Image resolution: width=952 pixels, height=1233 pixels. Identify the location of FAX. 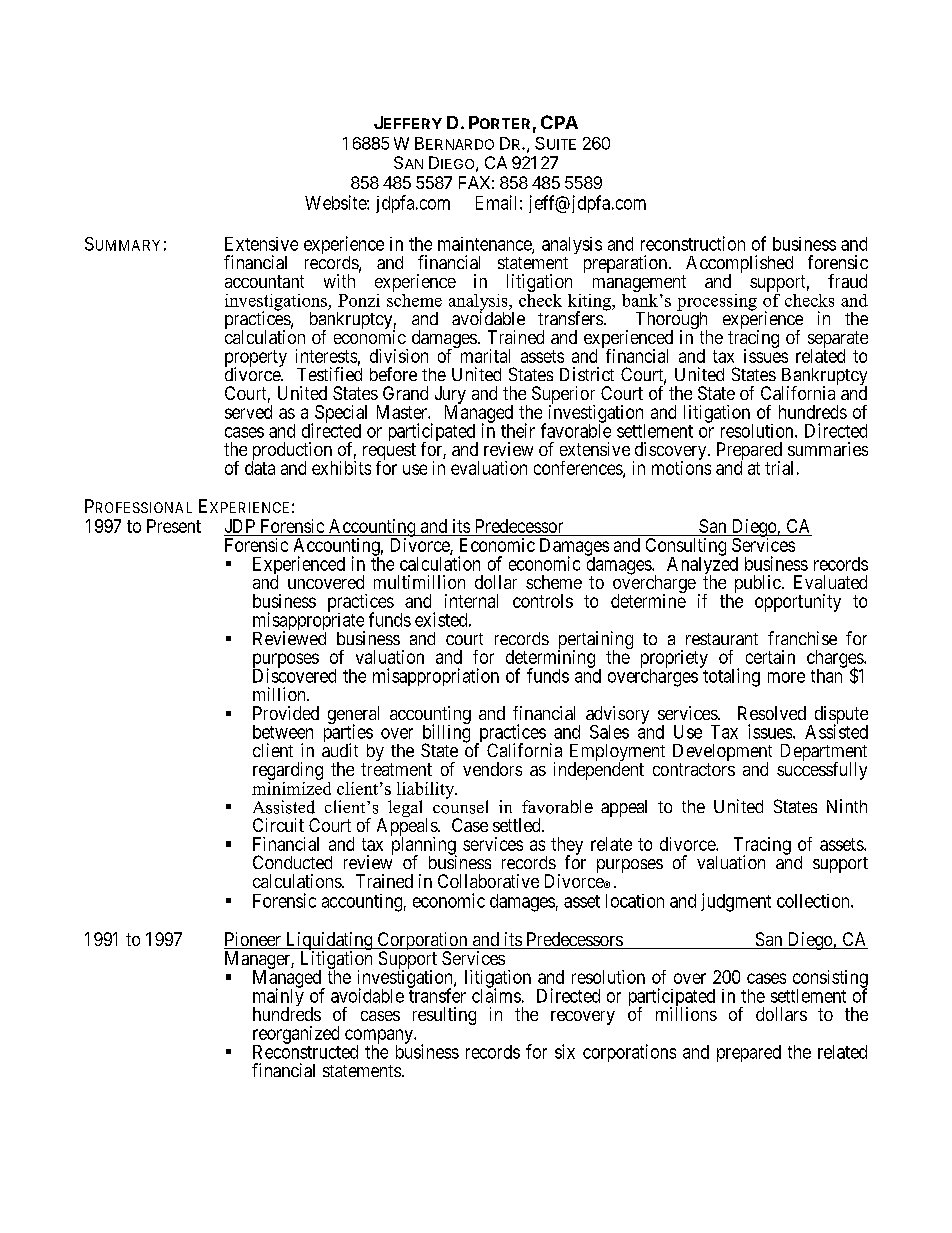
(474, 182).
